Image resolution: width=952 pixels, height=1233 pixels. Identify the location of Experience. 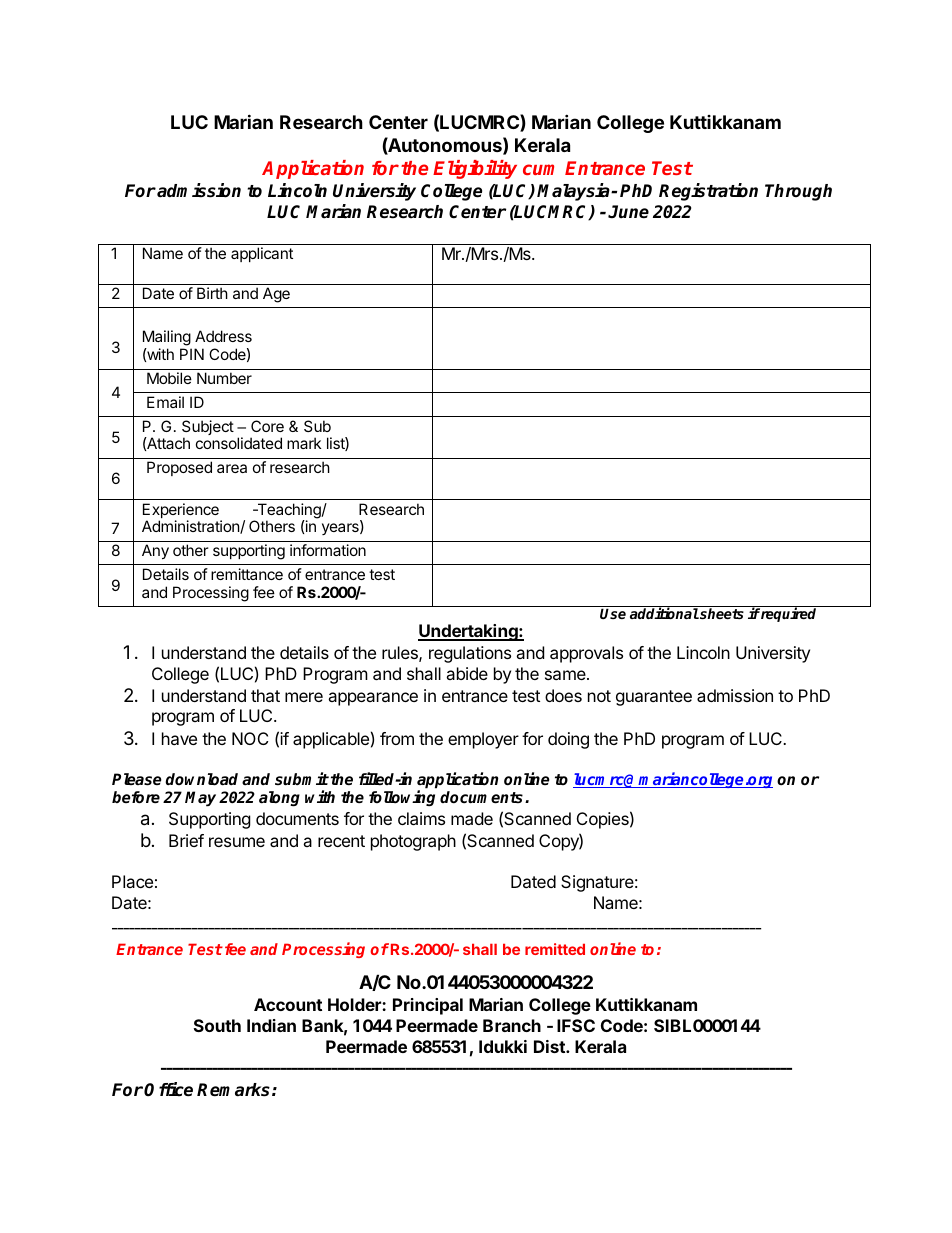
(182, 512).
